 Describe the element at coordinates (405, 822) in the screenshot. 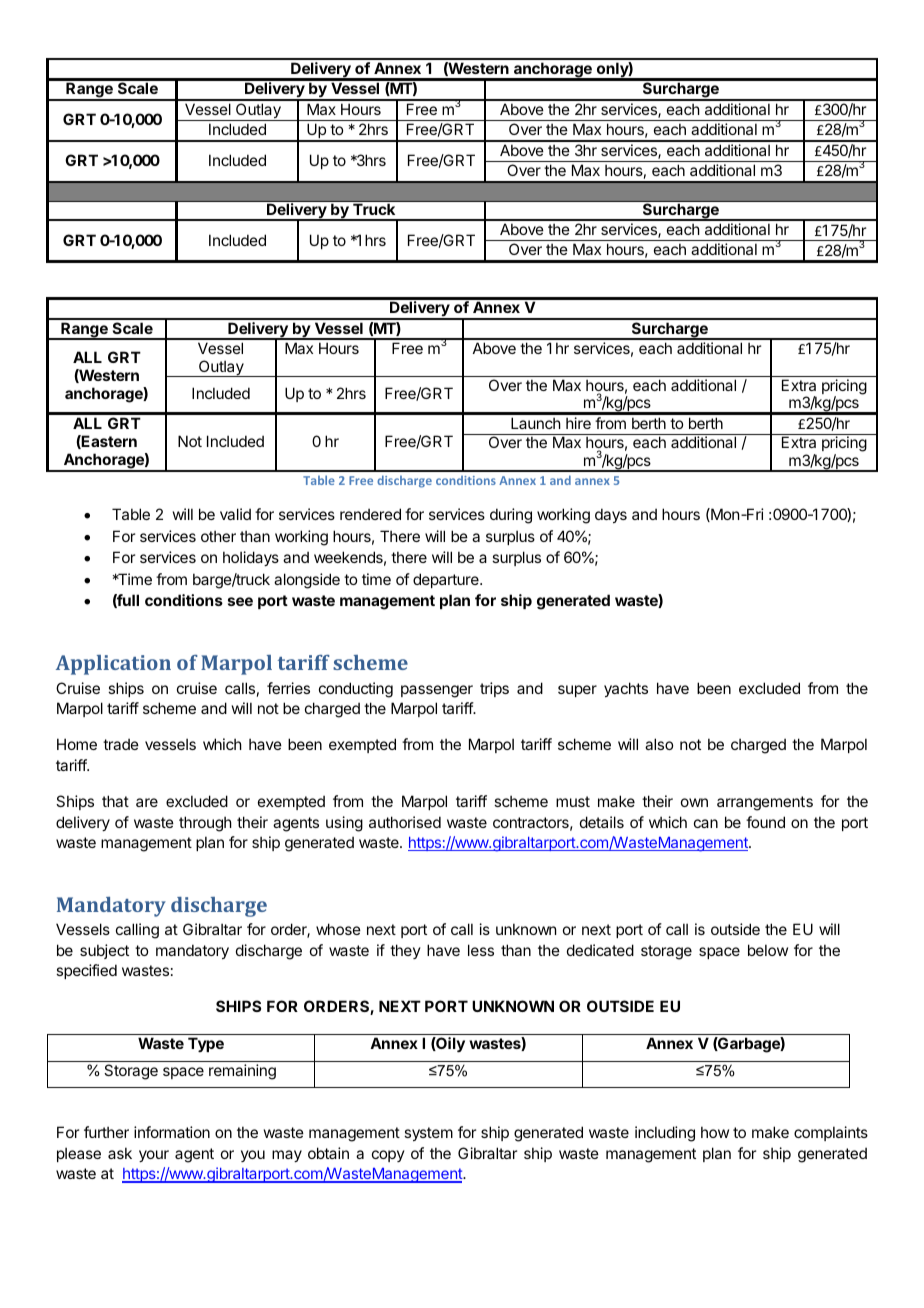

I see `authorised` at that location.
